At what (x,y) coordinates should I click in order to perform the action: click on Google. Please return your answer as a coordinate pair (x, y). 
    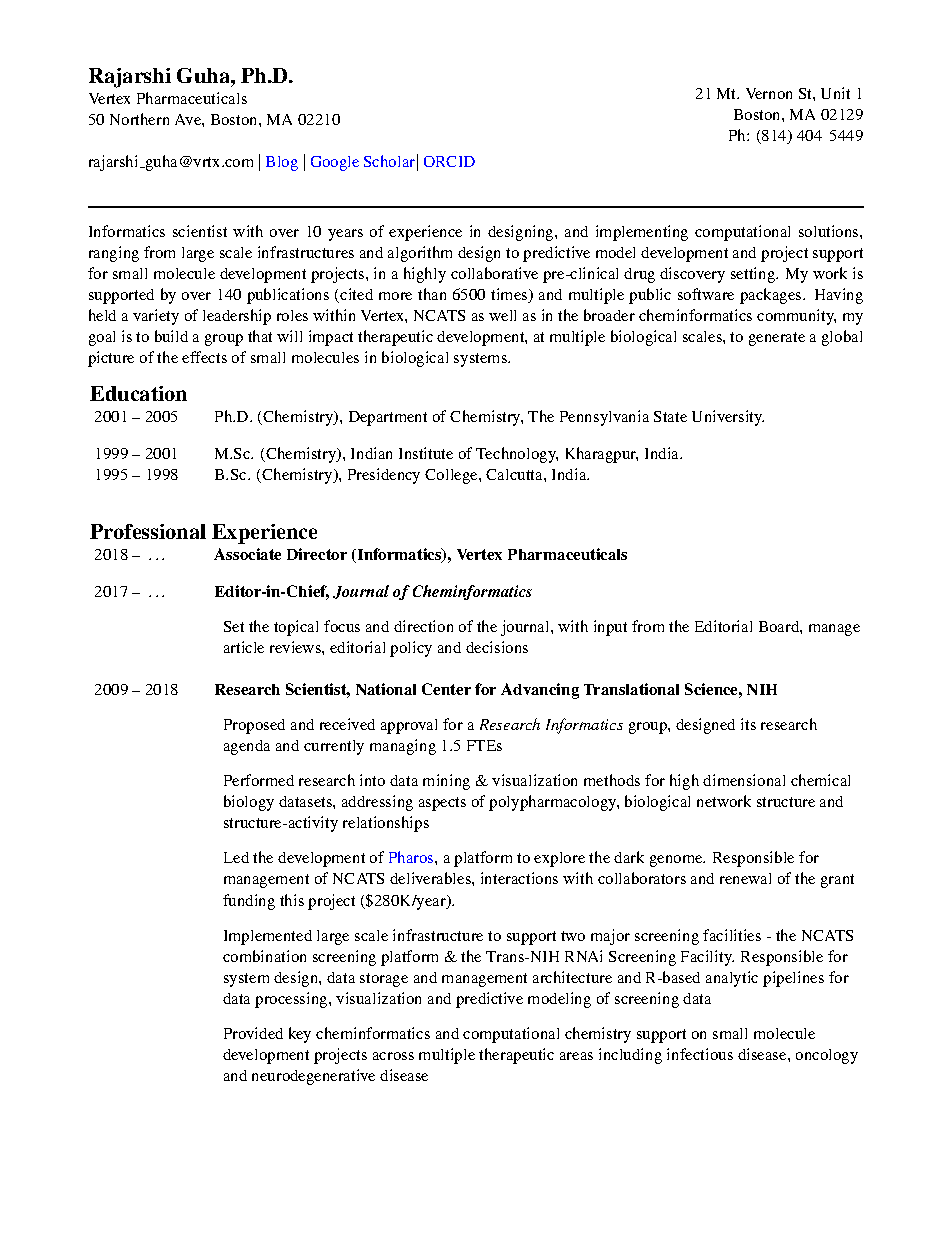
    Looking at the image, I should click on (335, 163).
